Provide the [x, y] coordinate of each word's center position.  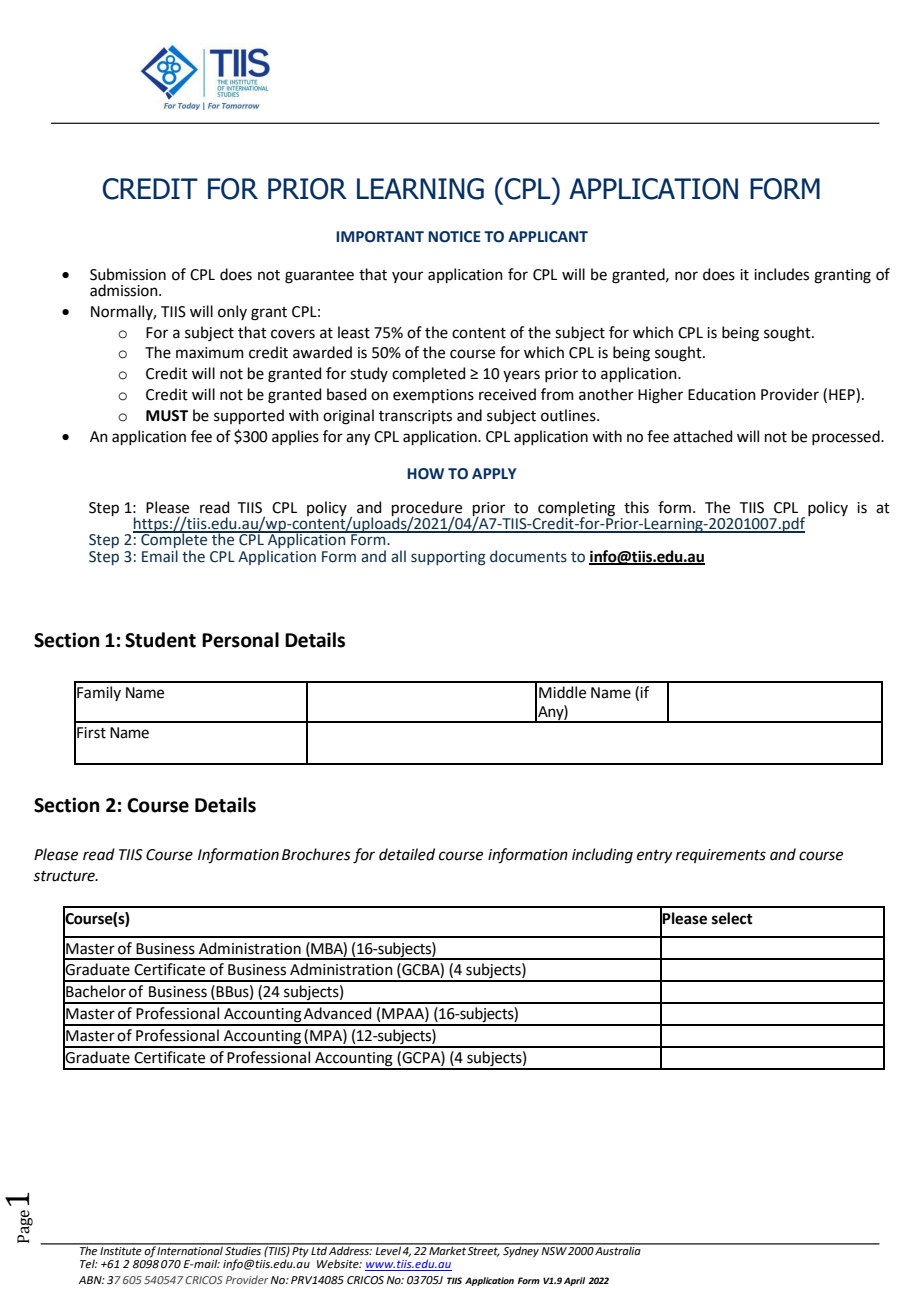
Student [160, 640]
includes [781, 274]
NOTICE [454, 237]
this [636, 507]
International [190, 1249]
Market [447, 1249]
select [732, 918]
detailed [407, 854]
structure [65, 876]
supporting [448, 558]
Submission [128, 274]
